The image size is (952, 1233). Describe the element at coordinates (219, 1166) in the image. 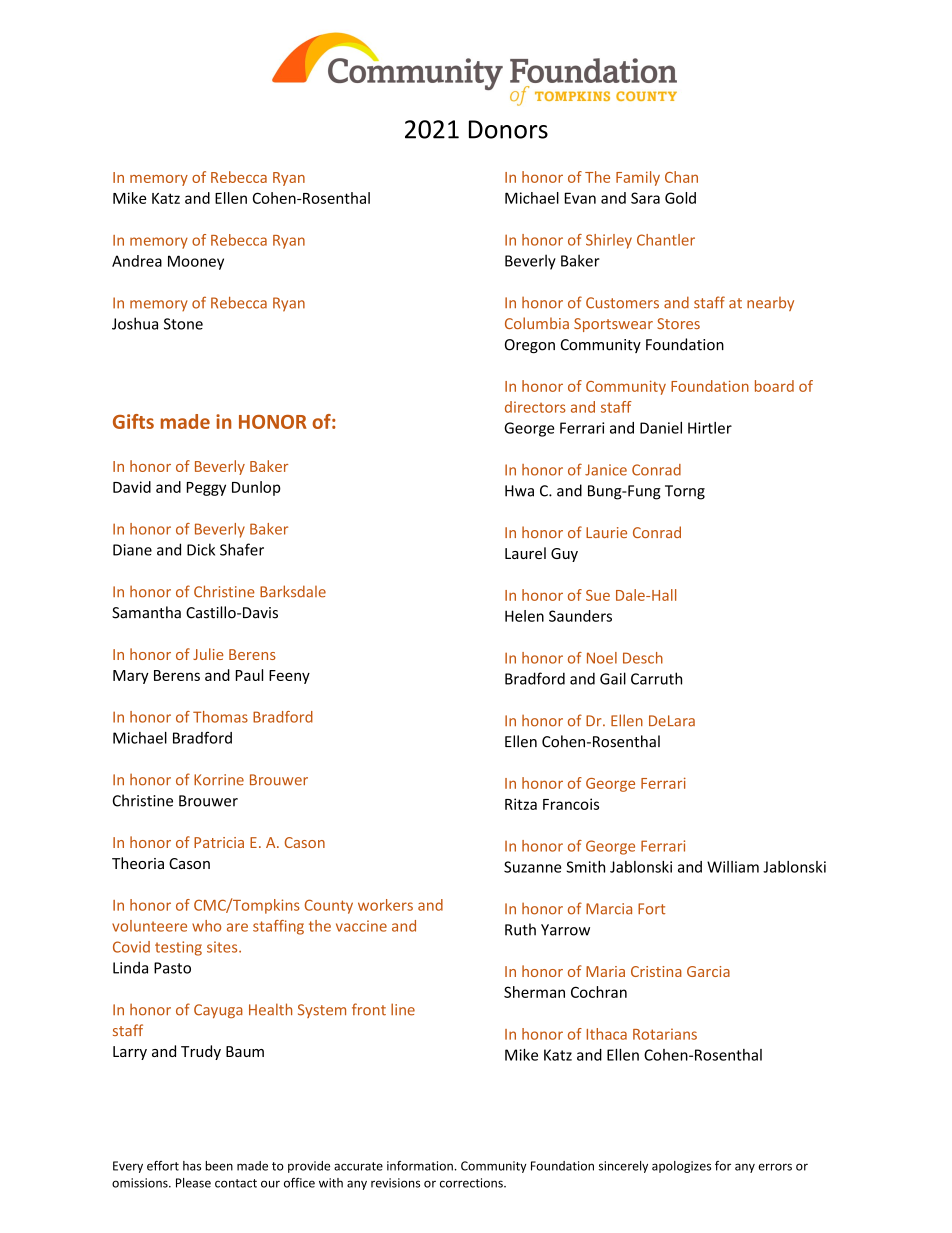

I see `been` at that location.
